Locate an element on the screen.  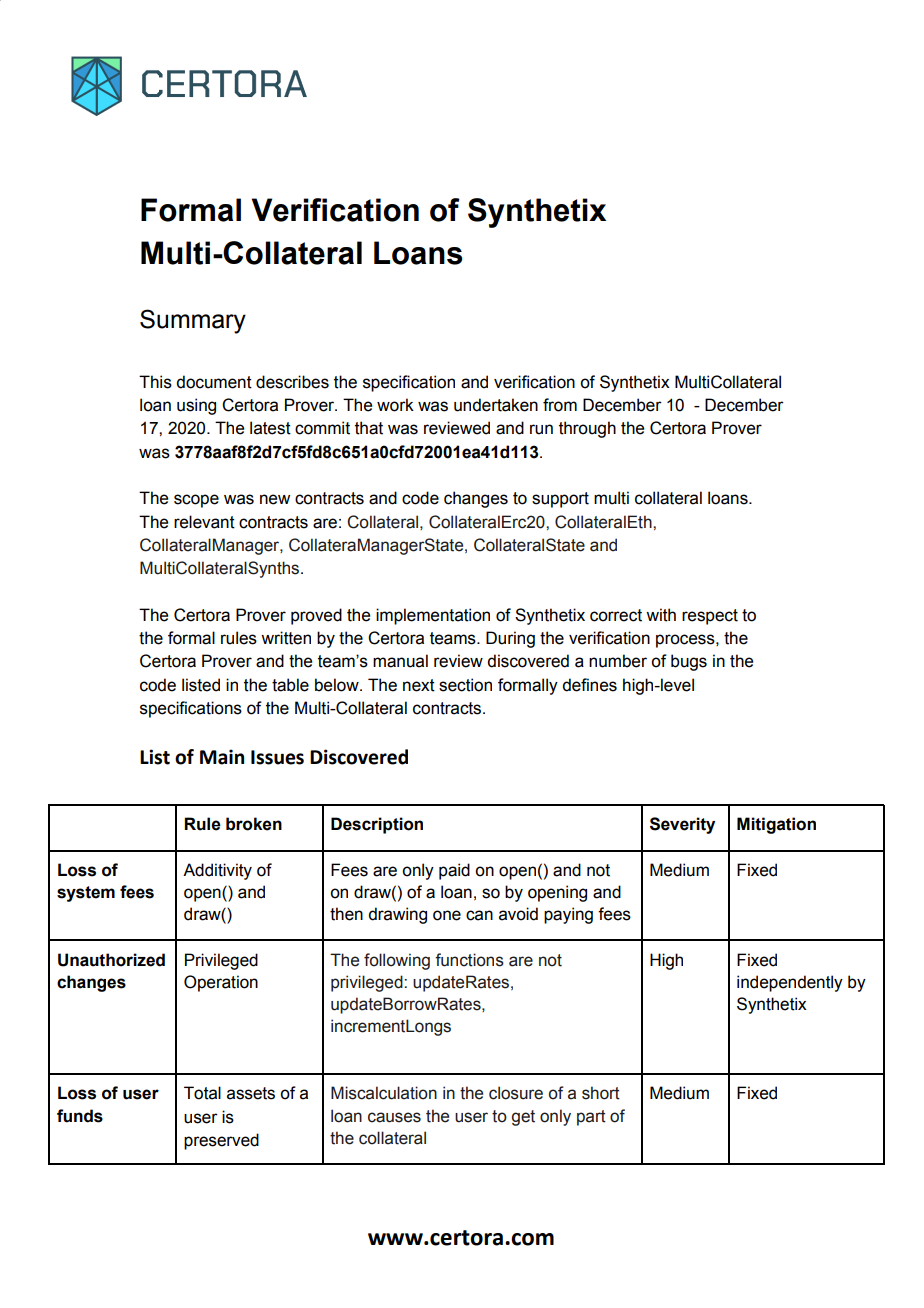
from is located at coordinates (560, 405).
